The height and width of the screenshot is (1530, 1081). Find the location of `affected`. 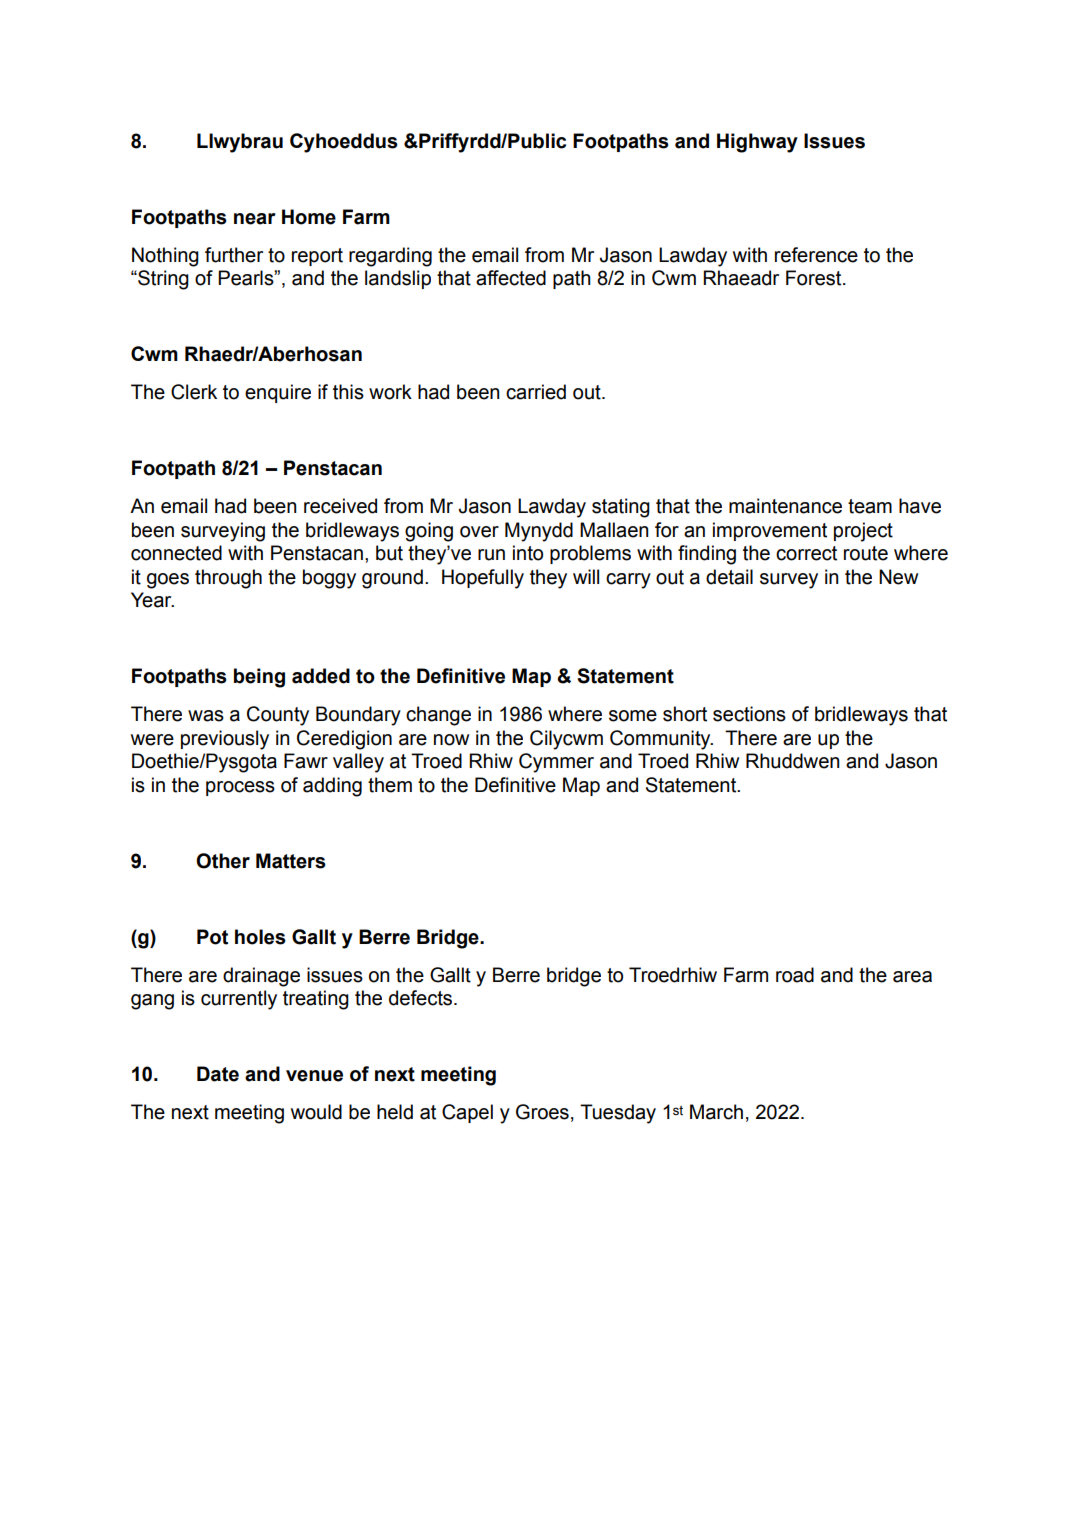

affected is located at coordinates (511, 278).
